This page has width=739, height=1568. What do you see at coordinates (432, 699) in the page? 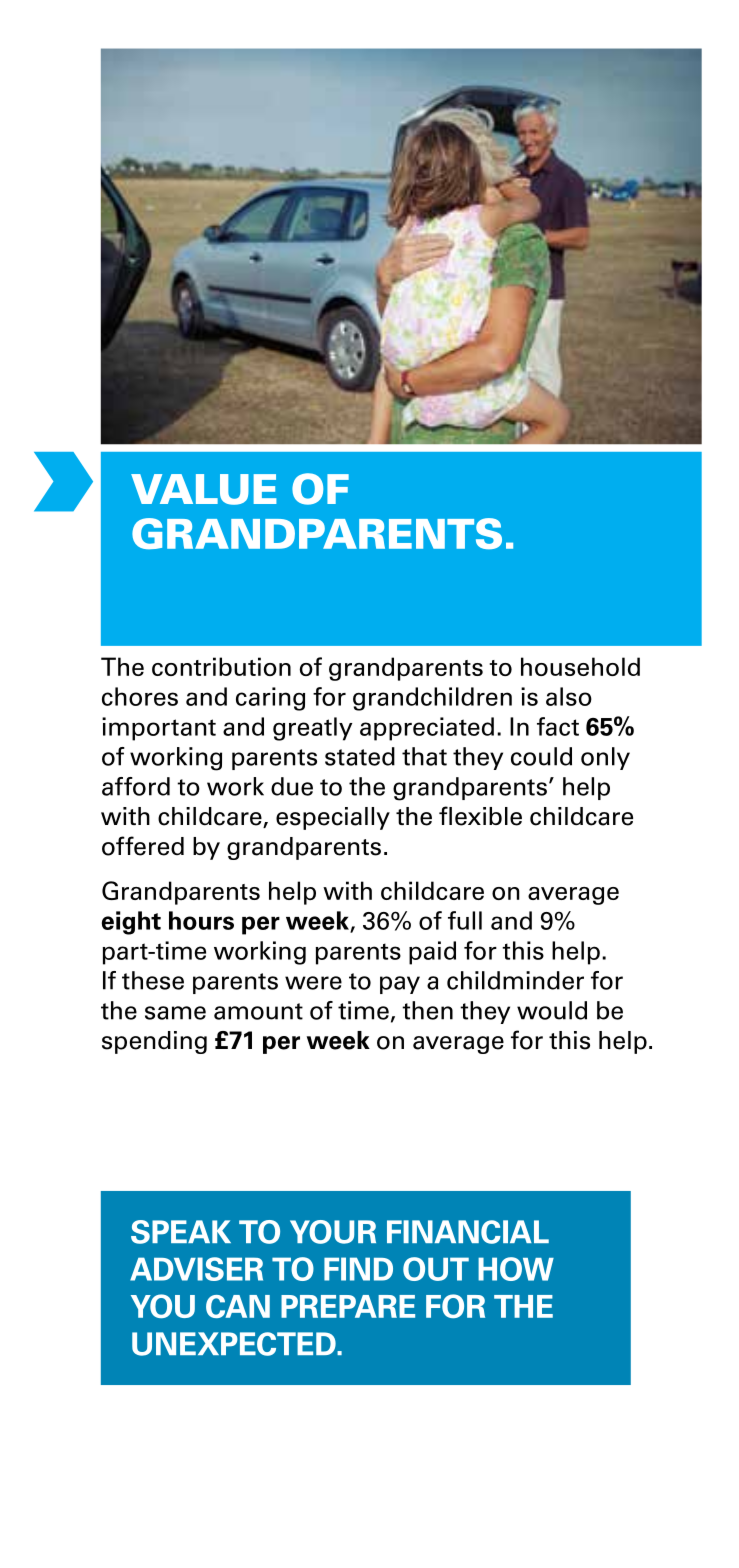
I see `grandchildren` at bounding box center [432, 699].
